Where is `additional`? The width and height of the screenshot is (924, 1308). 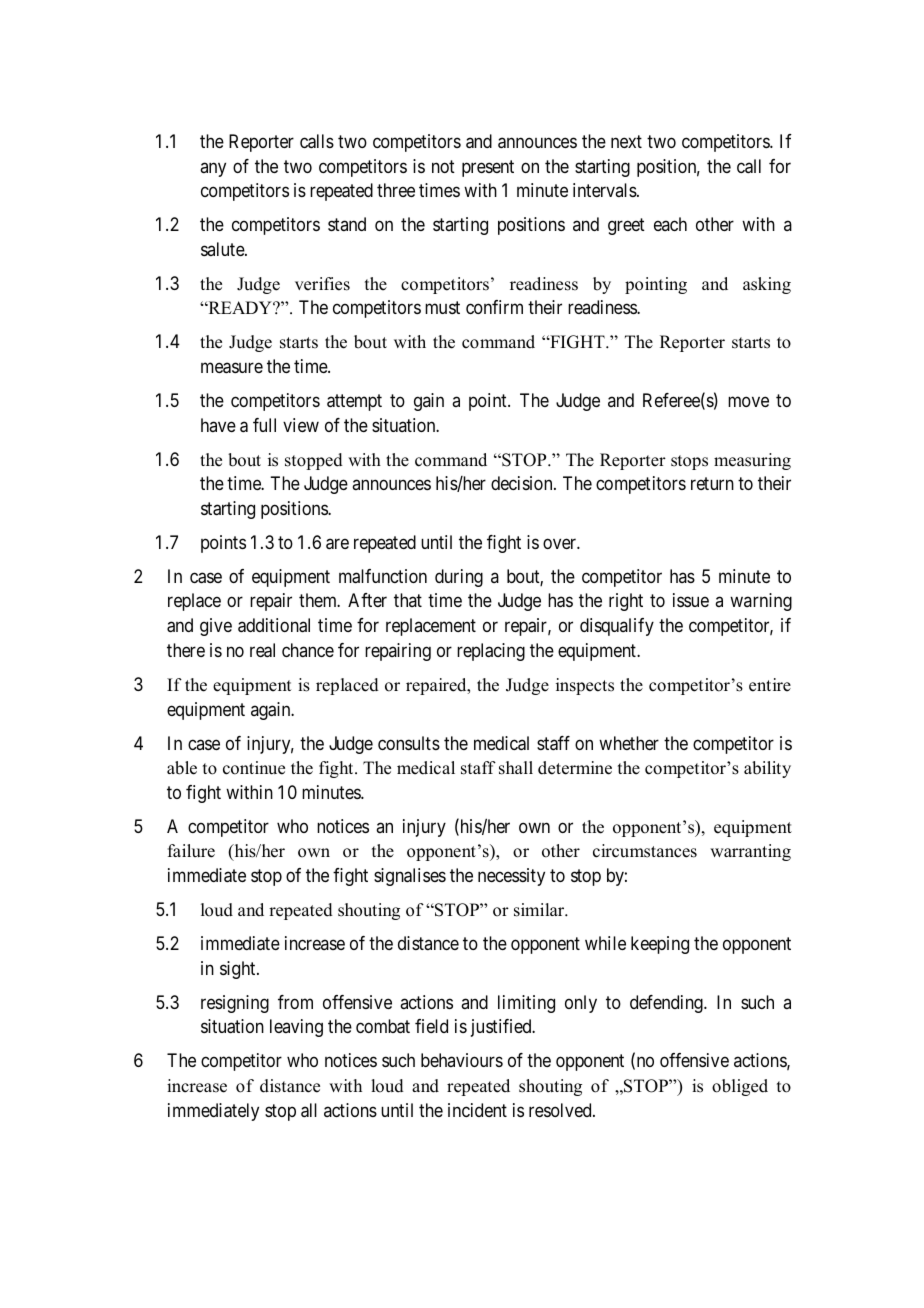 additional is located at coordinates (274, 625).
